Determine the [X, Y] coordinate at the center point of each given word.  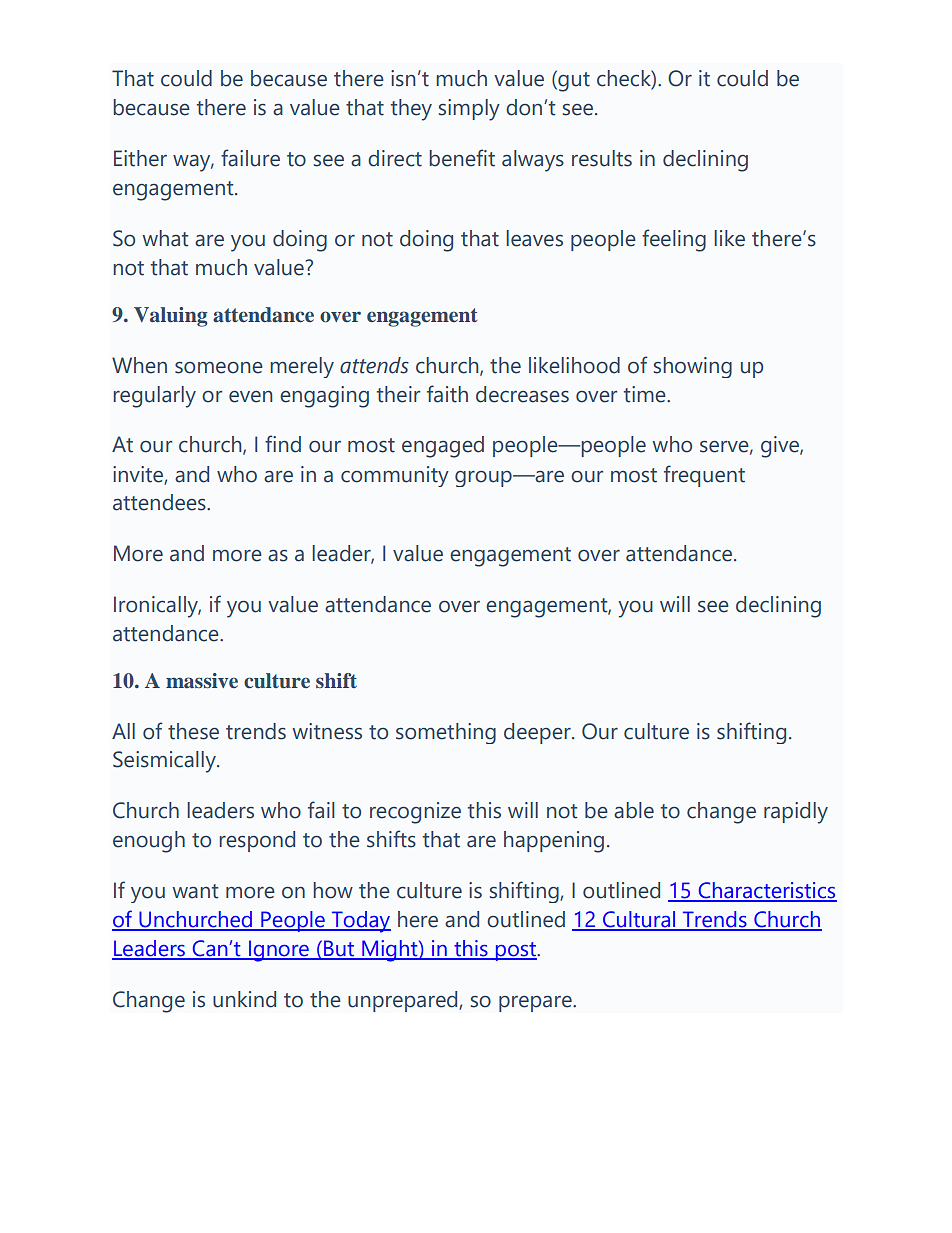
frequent [704, 476]
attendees [160, 502]
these [193, 731]
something [446, 733]
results [602, 158]
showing [693, 367]
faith [447, 394]
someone [219, 368]
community [395, 476]
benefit [462, 158]
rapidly [796, 813]
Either [140, 158]
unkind [244, 999]
